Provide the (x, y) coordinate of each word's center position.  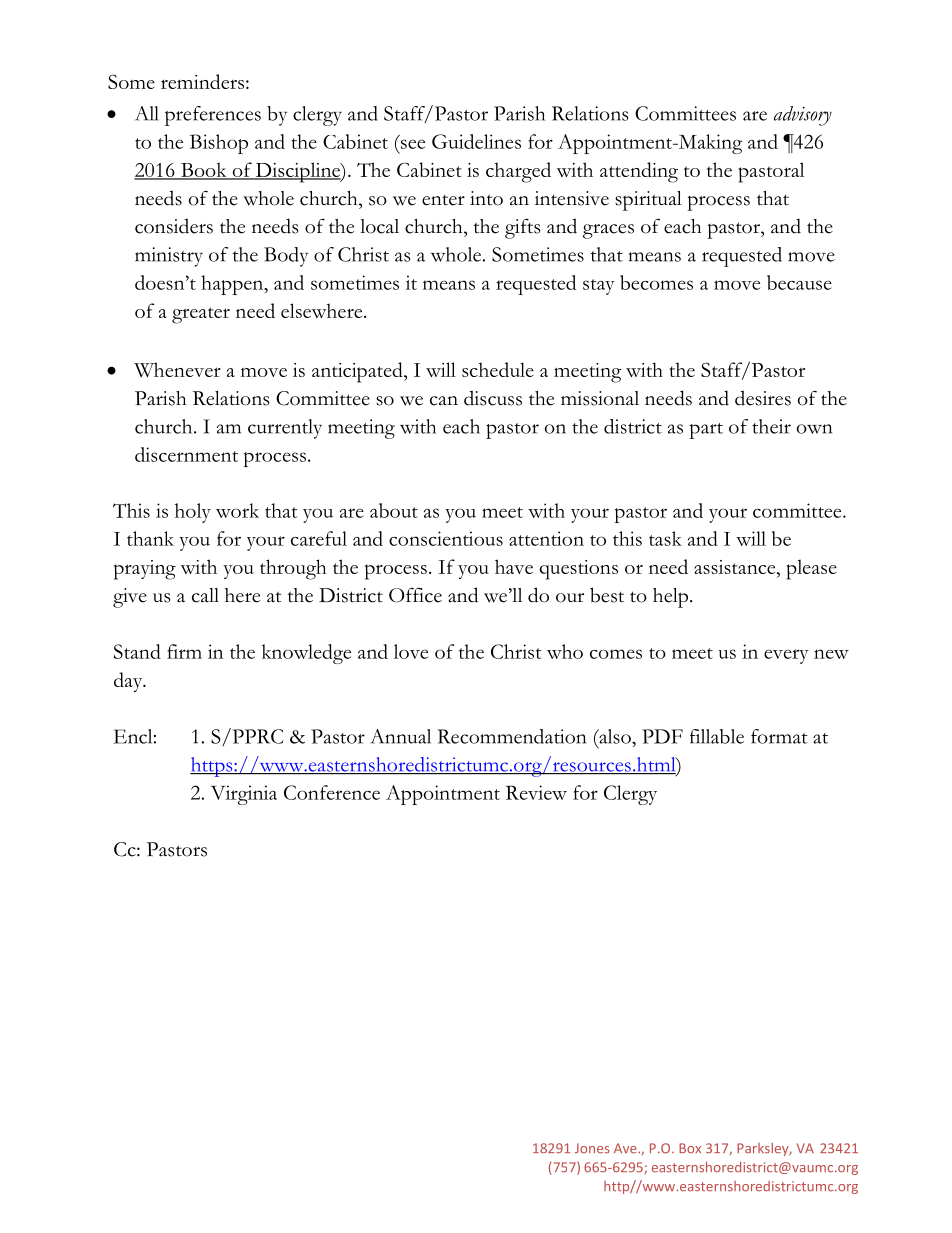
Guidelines (476, 141)
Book (203, 170)
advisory (803, 116)
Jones (592, 1148)
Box (690, 1148)
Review (536, 792)
